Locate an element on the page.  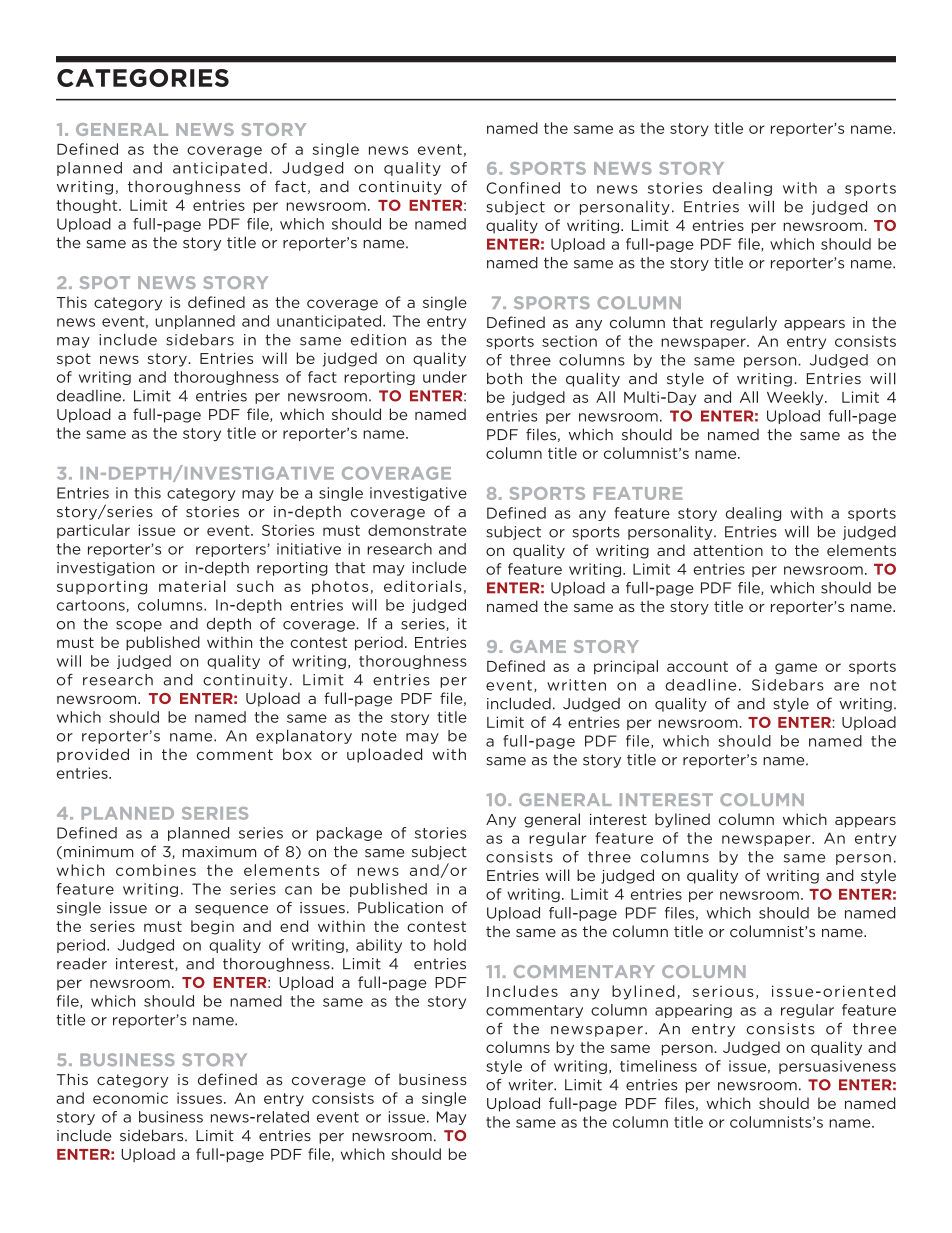
economic is located at coordinates (130, 1098).
